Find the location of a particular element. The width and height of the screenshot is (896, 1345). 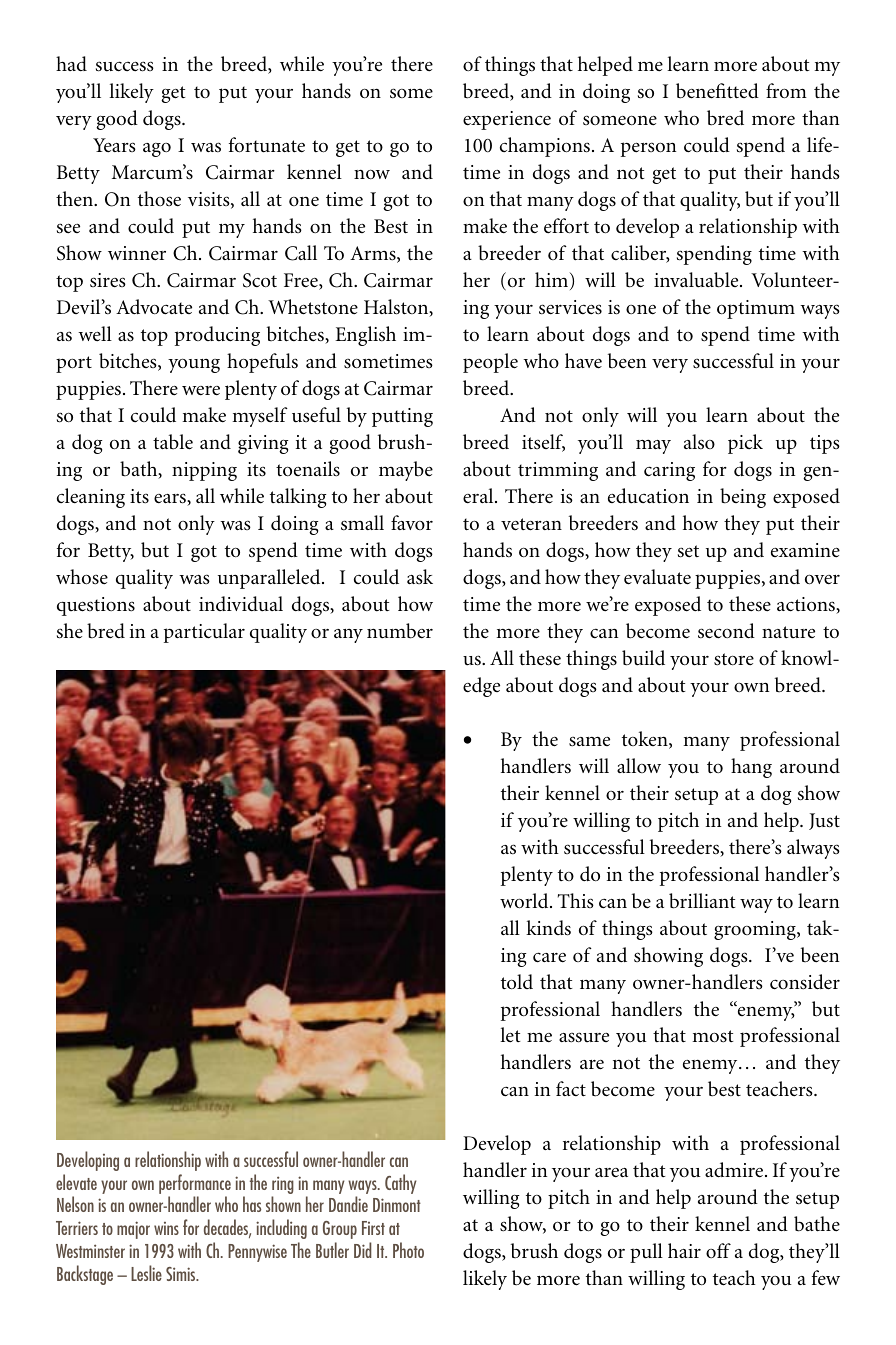

brilliant is located at coordinates (702, 901).
